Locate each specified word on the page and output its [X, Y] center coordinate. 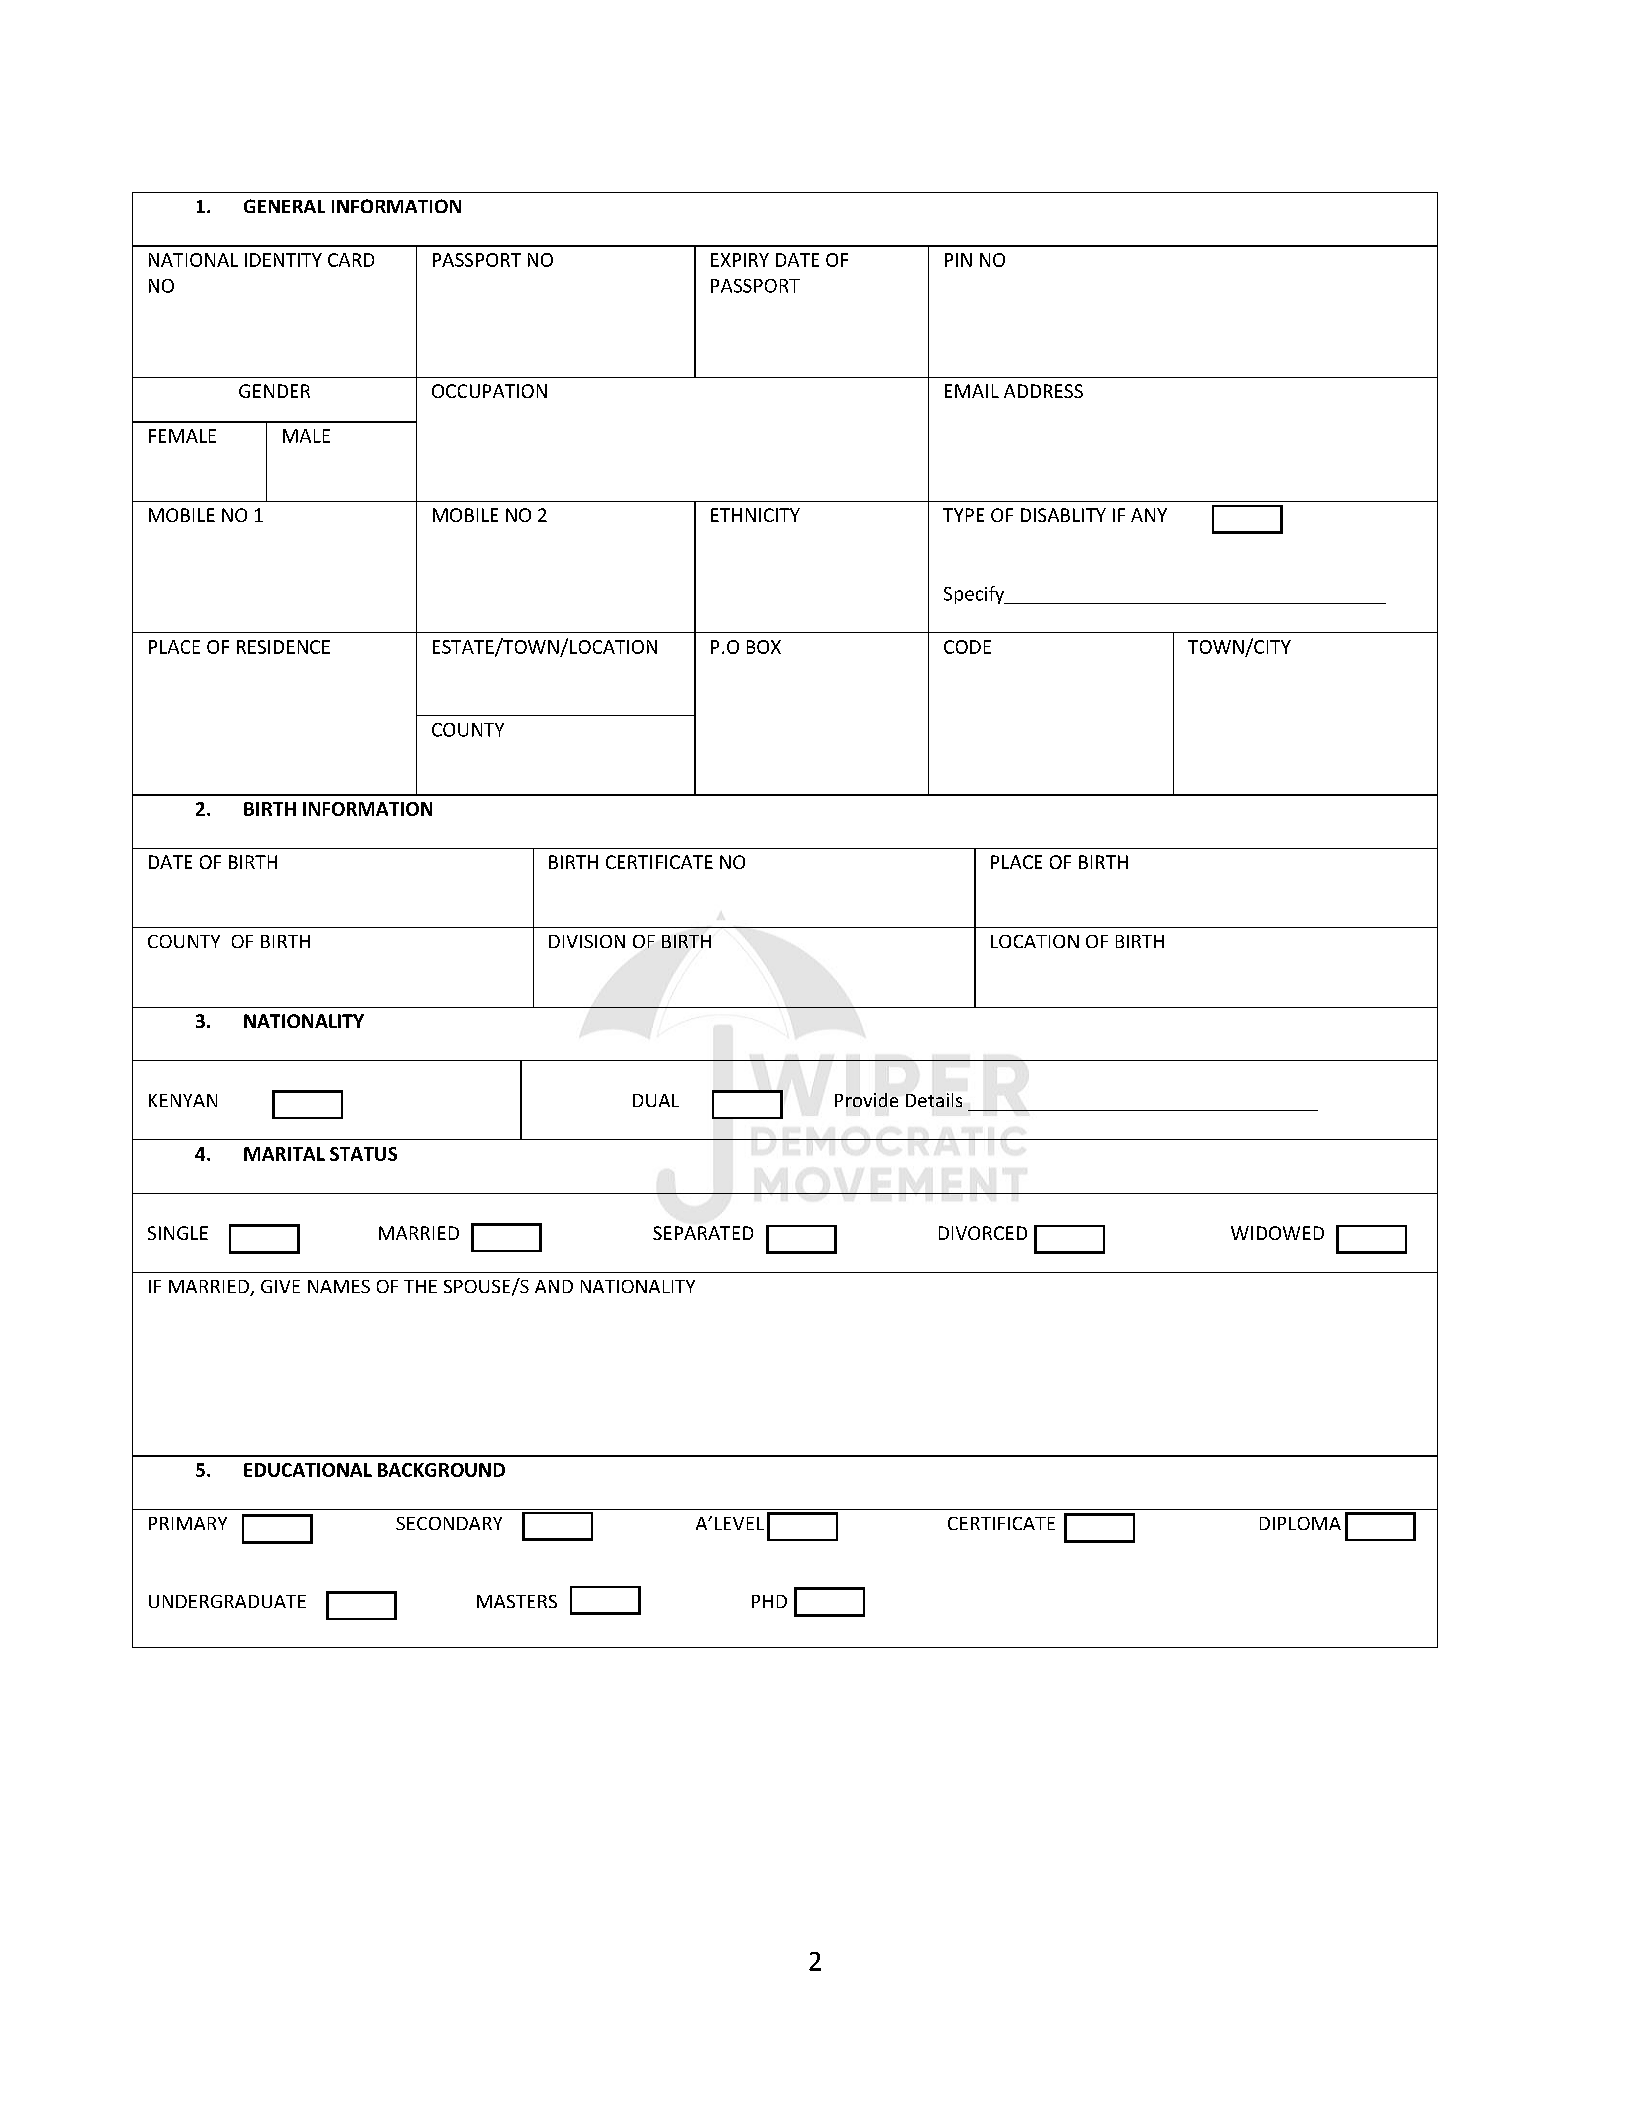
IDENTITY [283, 260]
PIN [958, 260]
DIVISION [587, 941]
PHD [769, 1601]
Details [934, 1100]
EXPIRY [740, 260]
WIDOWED [1277, 1233]
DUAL [656, 1100]
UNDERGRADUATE [227, 1601]
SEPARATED [703, 1233]
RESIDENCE [283, 647]
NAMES [339, 1286]
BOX [764, 647]
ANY [1149, 515]
